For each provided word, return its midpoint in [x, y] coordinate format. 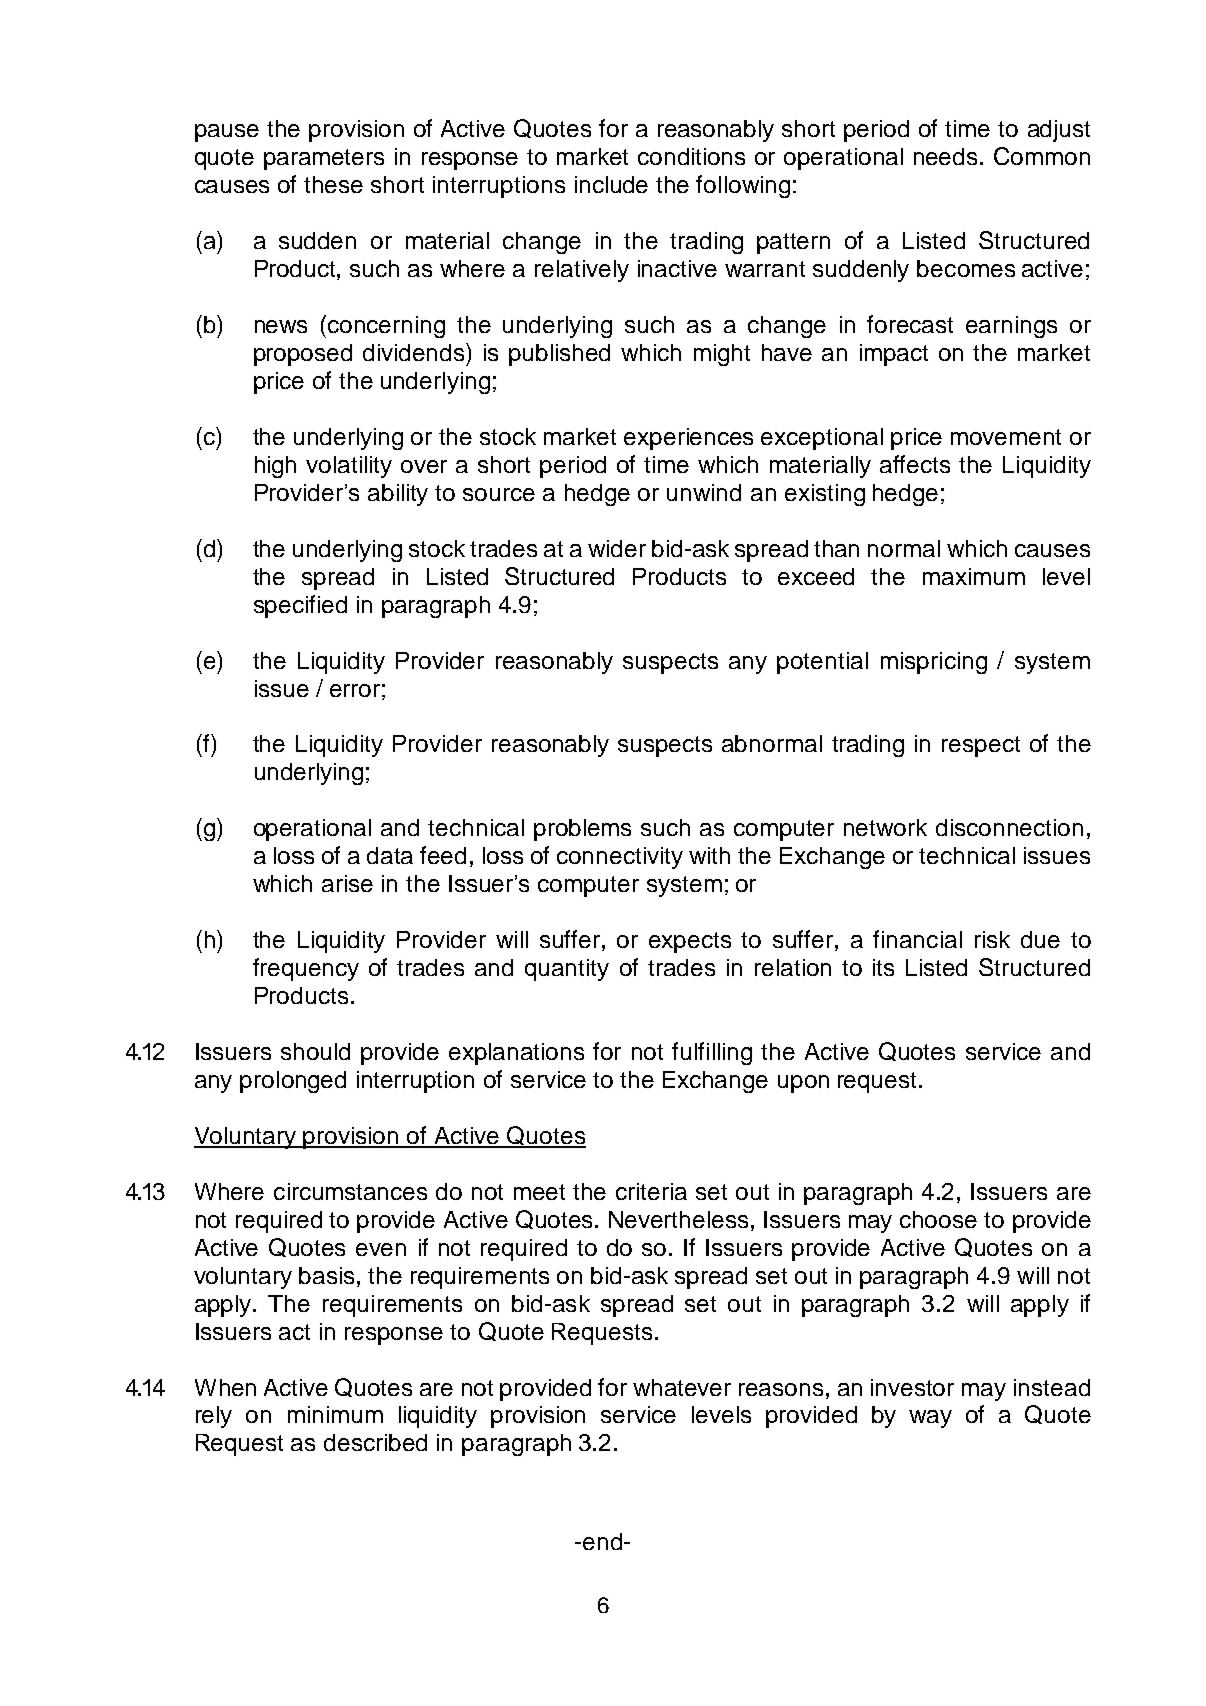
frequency [306, 969]
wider [617, 548]
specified [300, 606]
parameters [324, 159]
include [611, 184]
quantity [567, 970]
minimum [335, 1414]
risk [992, 939]
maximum [974, 576]
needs [945, 156]
